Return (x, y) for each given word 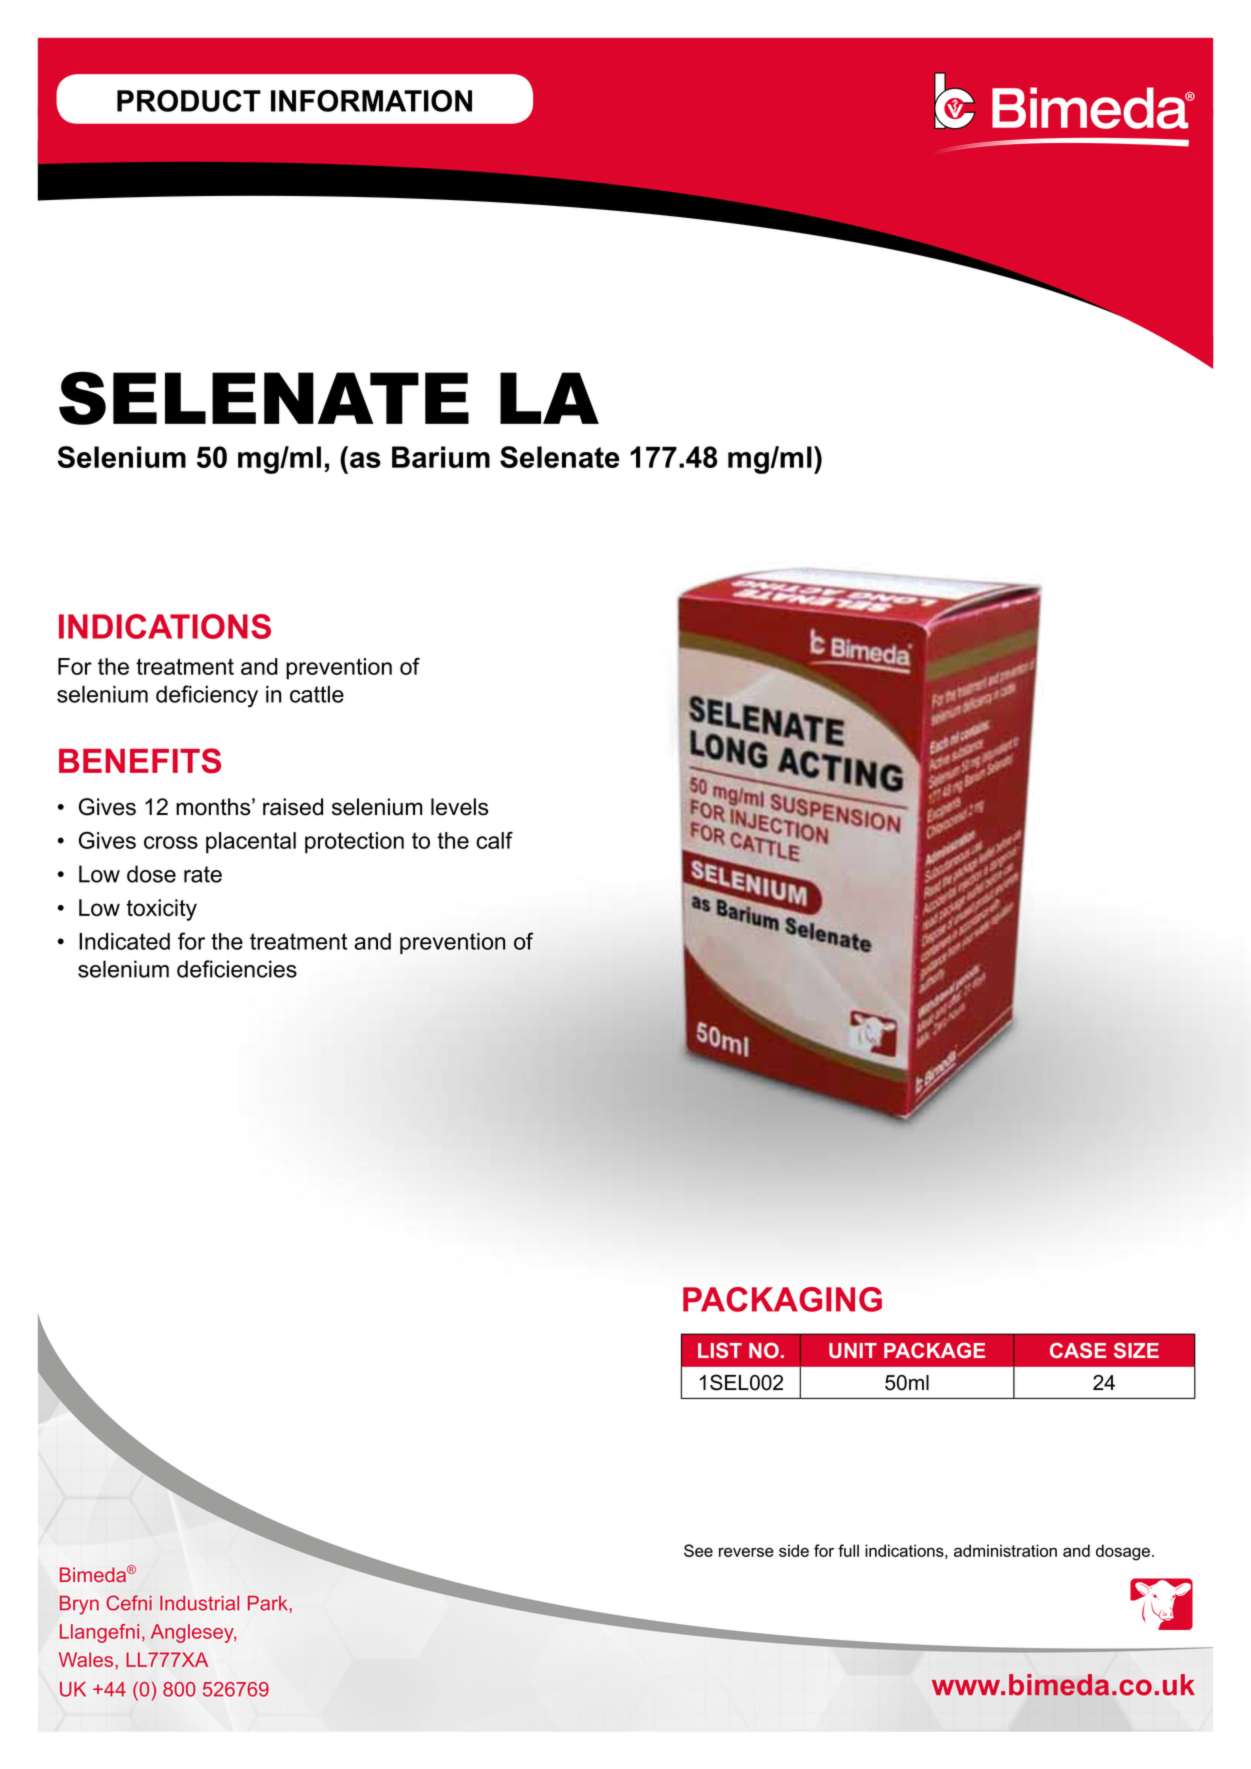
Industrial (199, 1603)
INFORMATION (371, 101)
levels (459, 807)
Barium (441, 457)
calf (494, 840)
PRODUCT (189, 101)
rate (203, 874)
